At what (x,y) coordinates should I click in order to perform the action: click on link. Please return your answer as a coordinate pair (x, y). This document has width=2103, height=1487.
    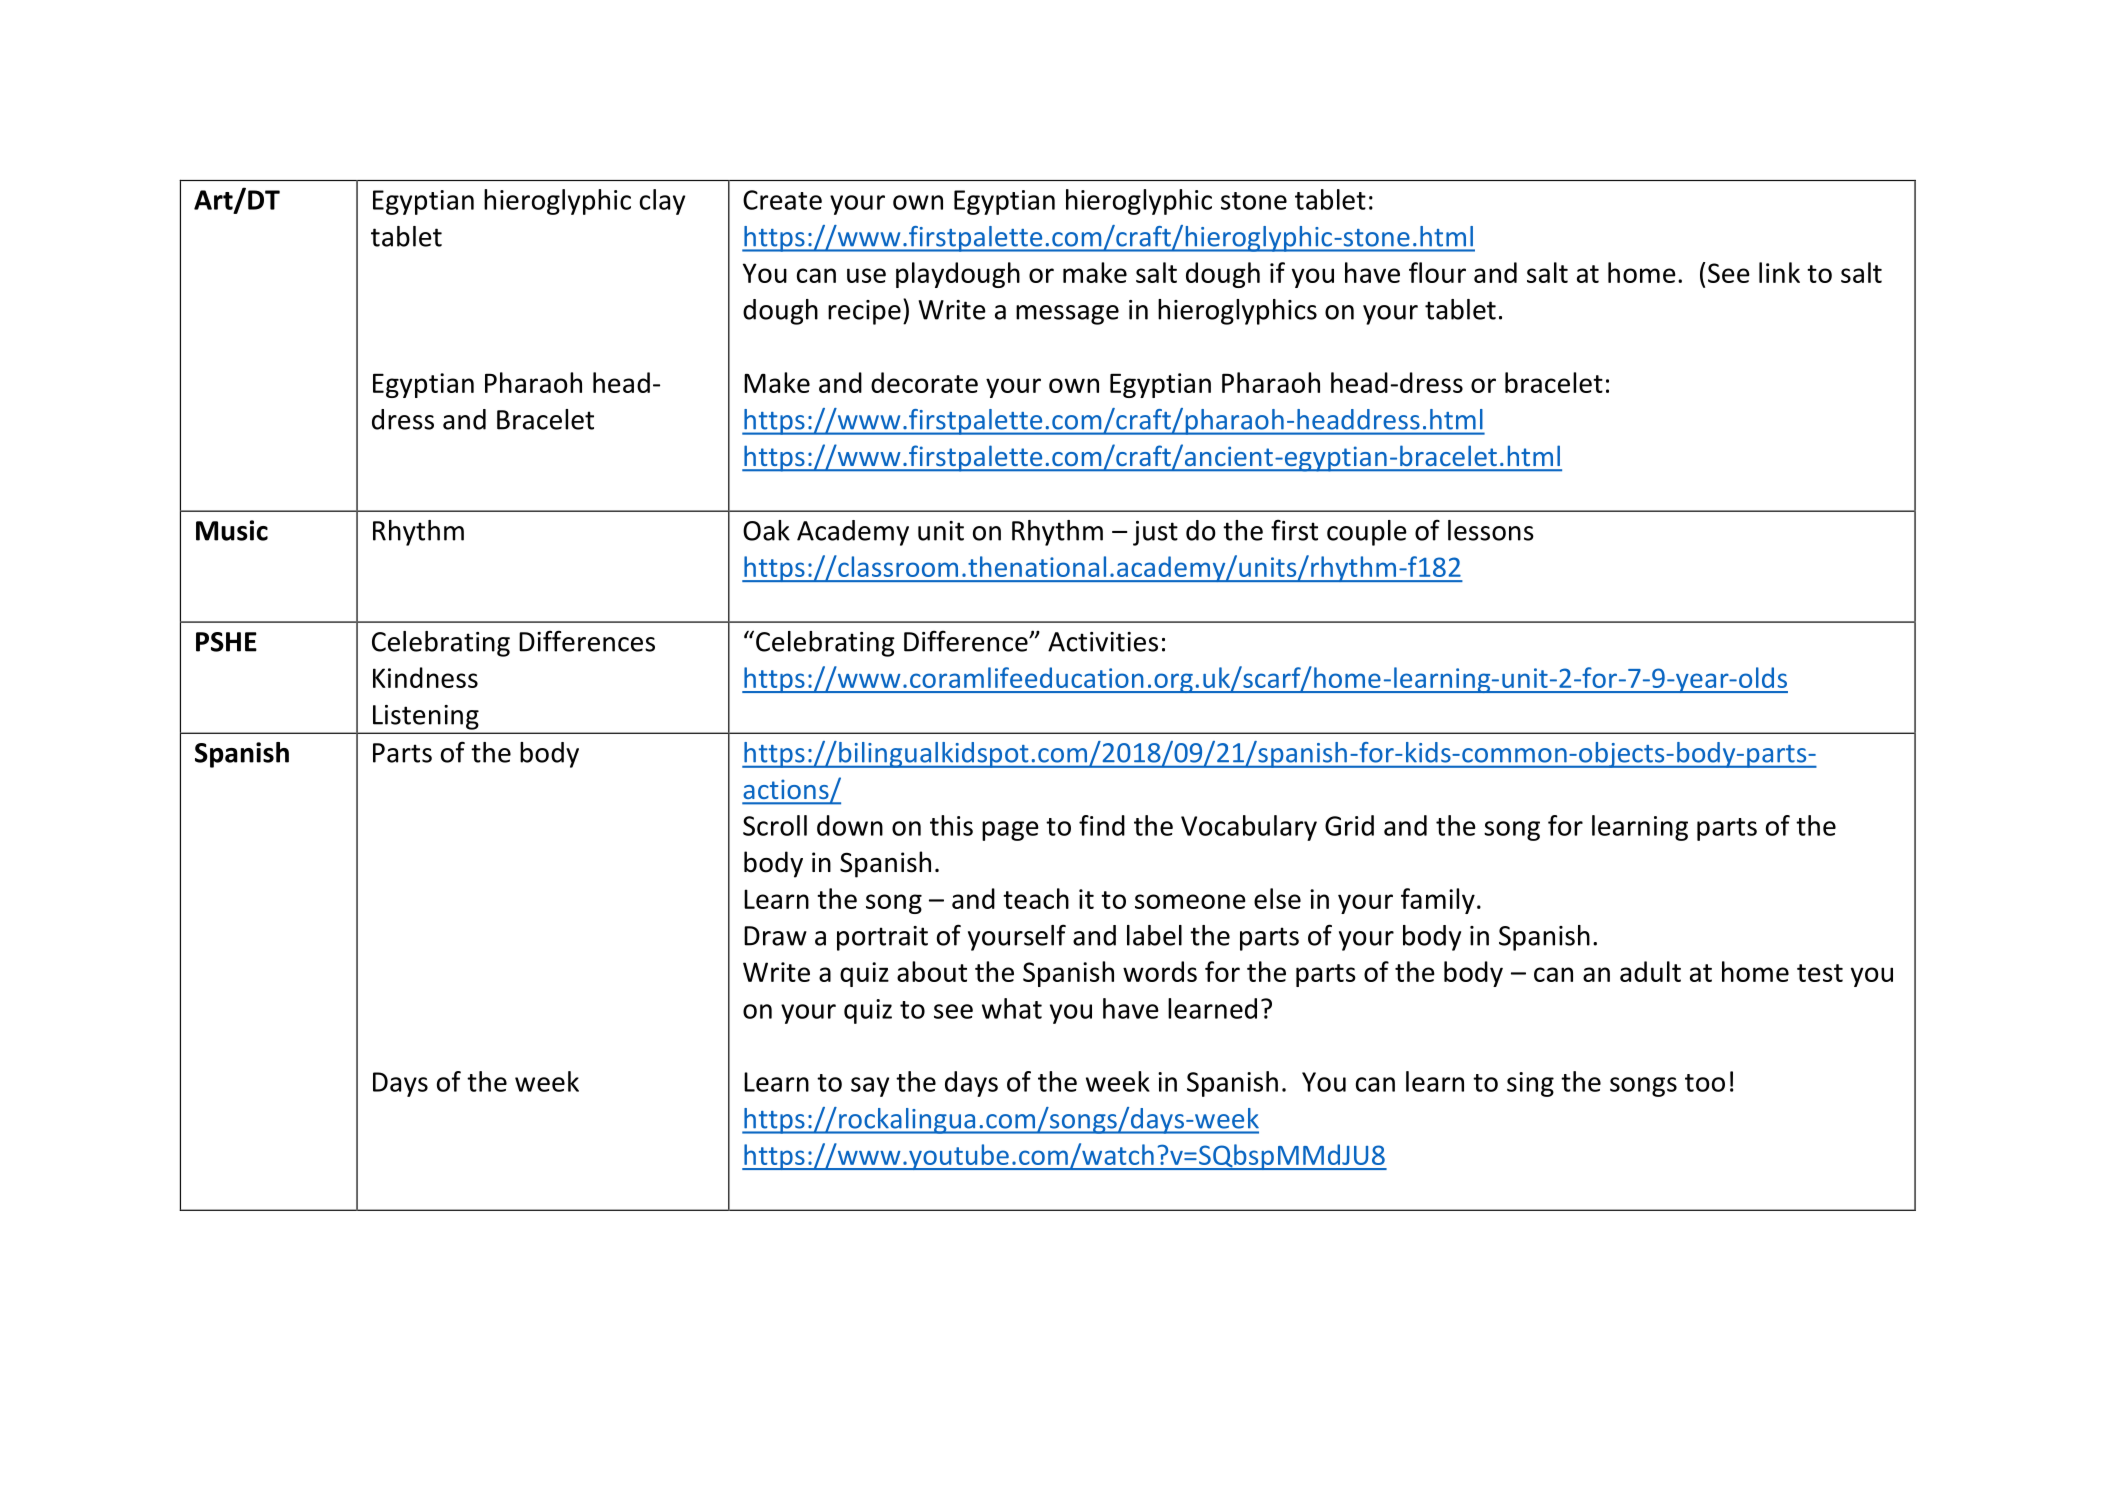
    Looking at the image, I should click on (1779, 272).
